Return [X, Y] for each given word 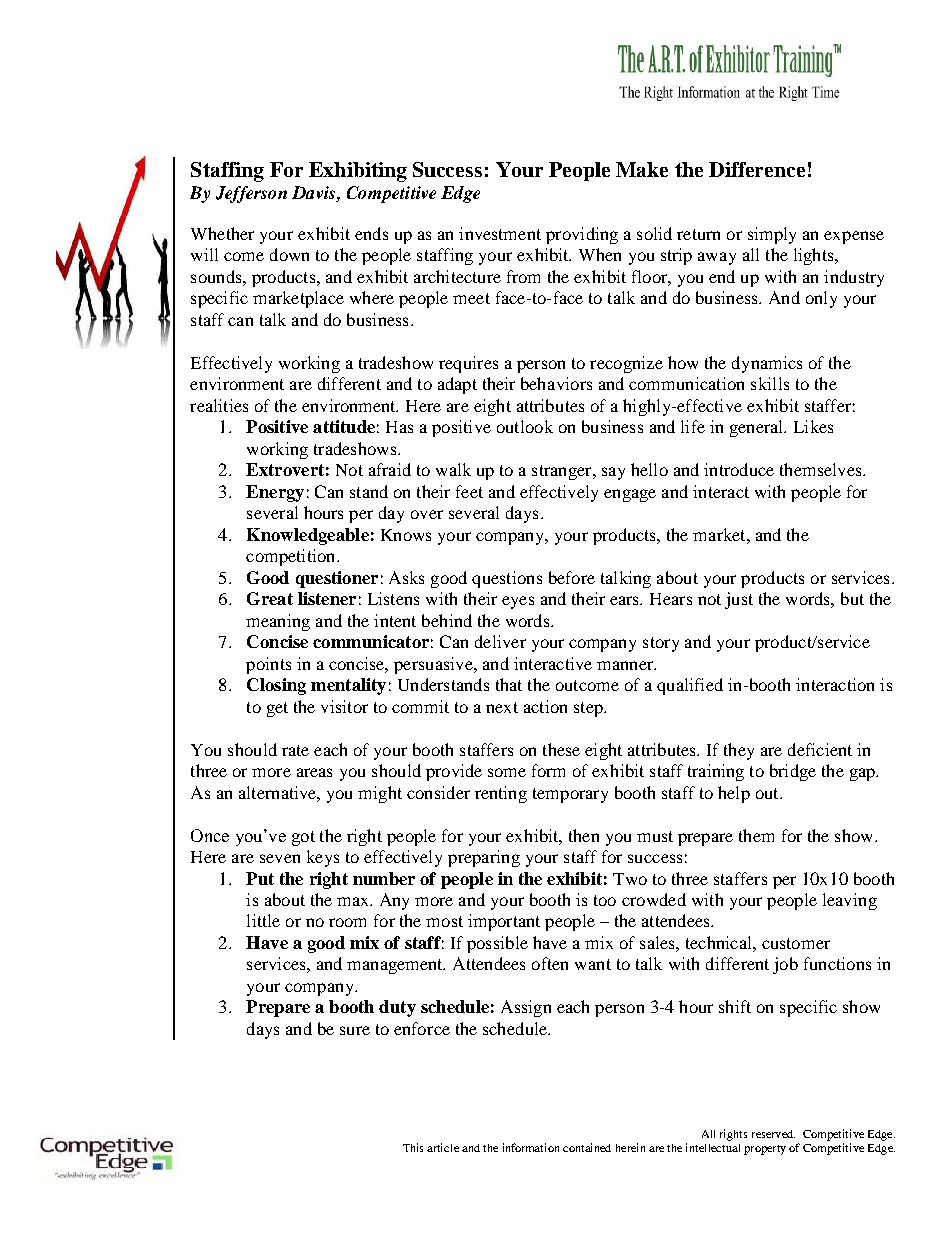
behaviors [556, 383]
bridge [793, 772]
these [561, 749]
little [263, 920]
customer [796, 943]
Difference [757, 169]
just [739, 600]
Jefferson [251, 194]
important [504, 922]
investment [500, 233]
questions [507, 579]
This [413, 1147]
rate [295, 750]
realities [219, 405]
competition [292, 557]
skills [770, 383]
